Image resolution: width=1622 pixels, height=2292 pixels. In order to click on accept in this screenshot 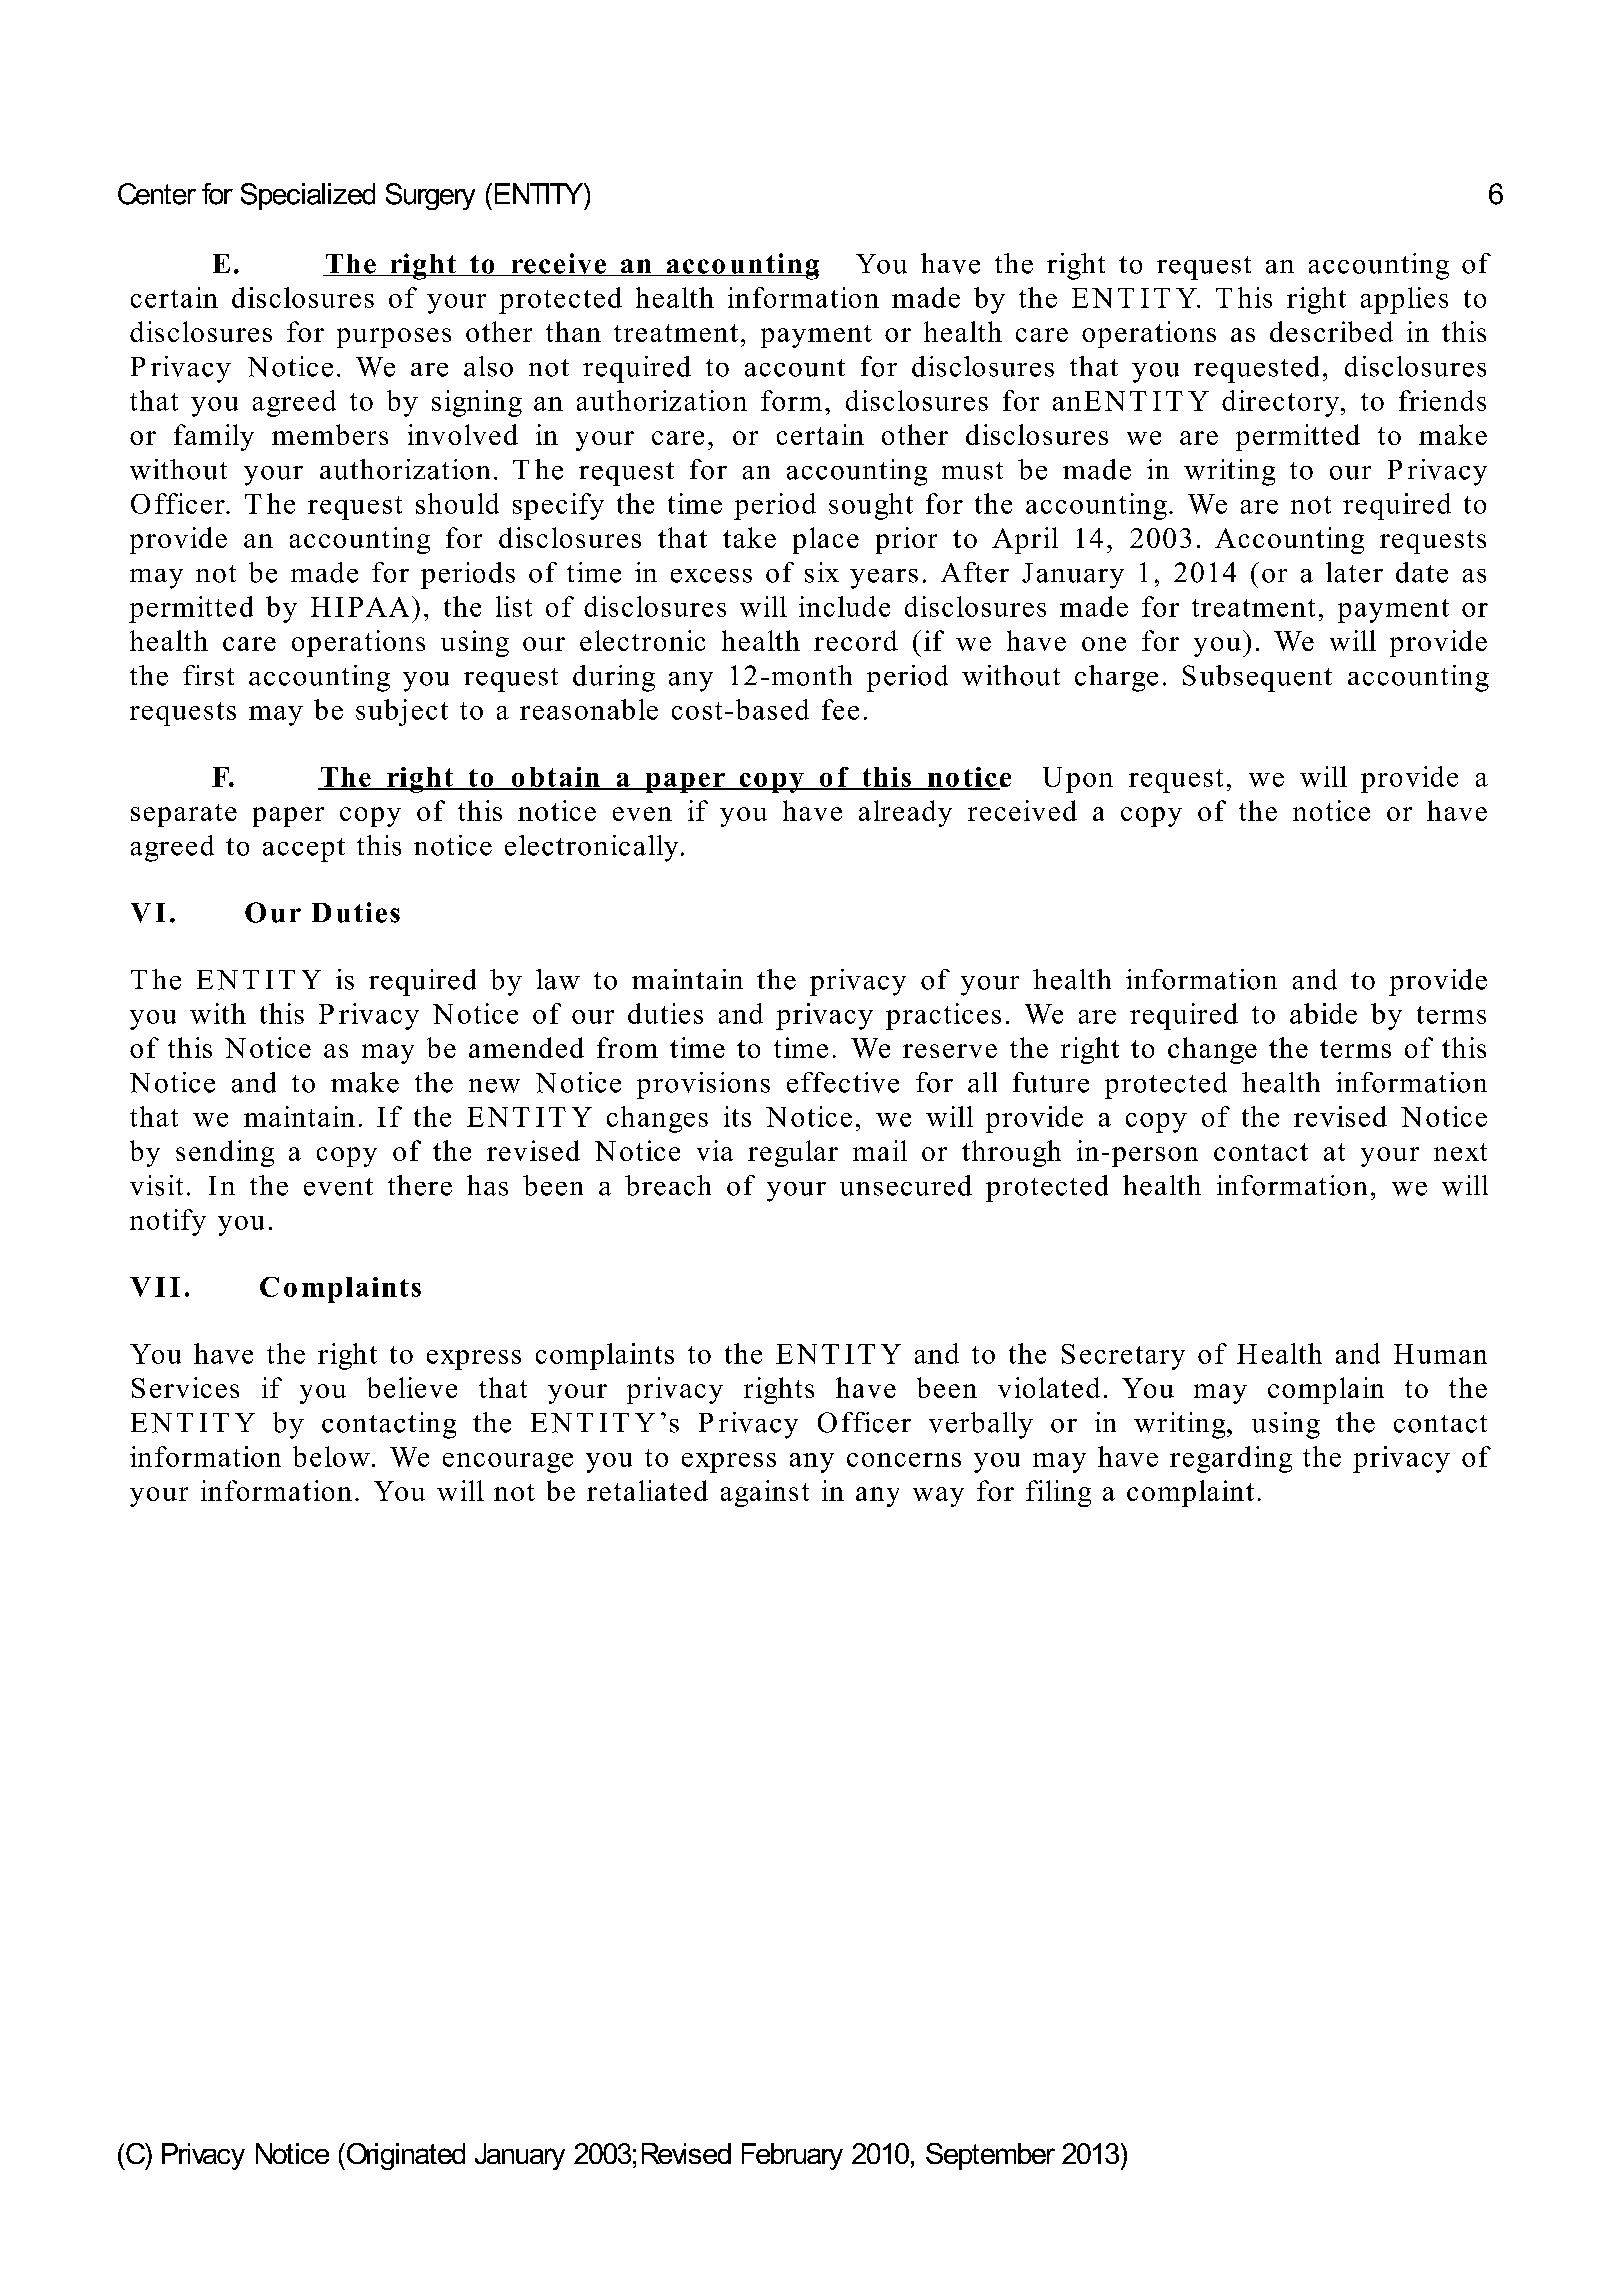, I will do `click(304, 850)`.
